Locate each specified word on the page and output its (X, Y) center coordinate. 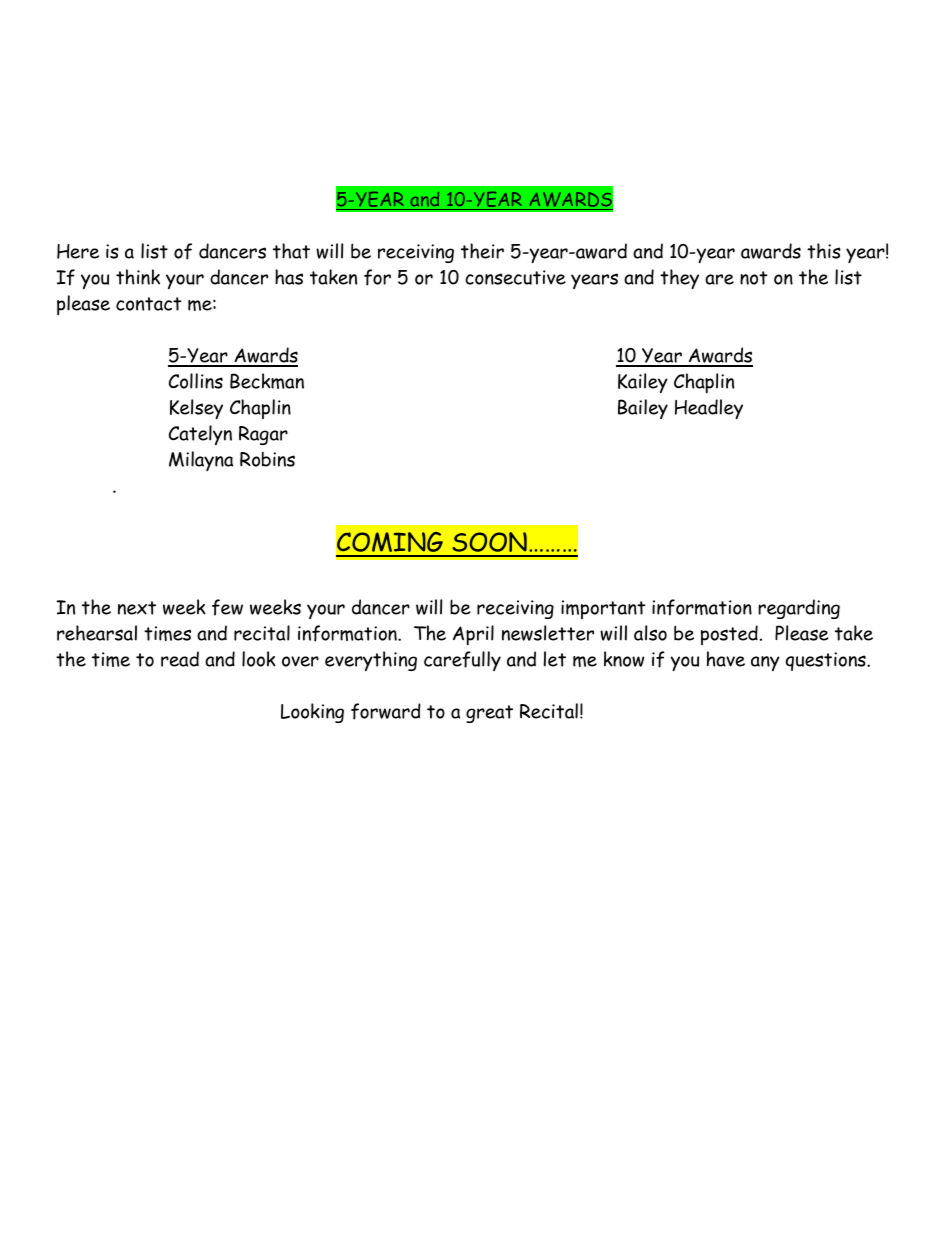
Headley (709, 409)
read (180, 659)
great (489, 714)
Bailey (643, 409)
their (482, 251)
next (137, 608)
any (765, 663)
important (603, 609)
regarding (799, 609)
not (753, 278)
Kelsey (196, 409)
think (138, 277)
